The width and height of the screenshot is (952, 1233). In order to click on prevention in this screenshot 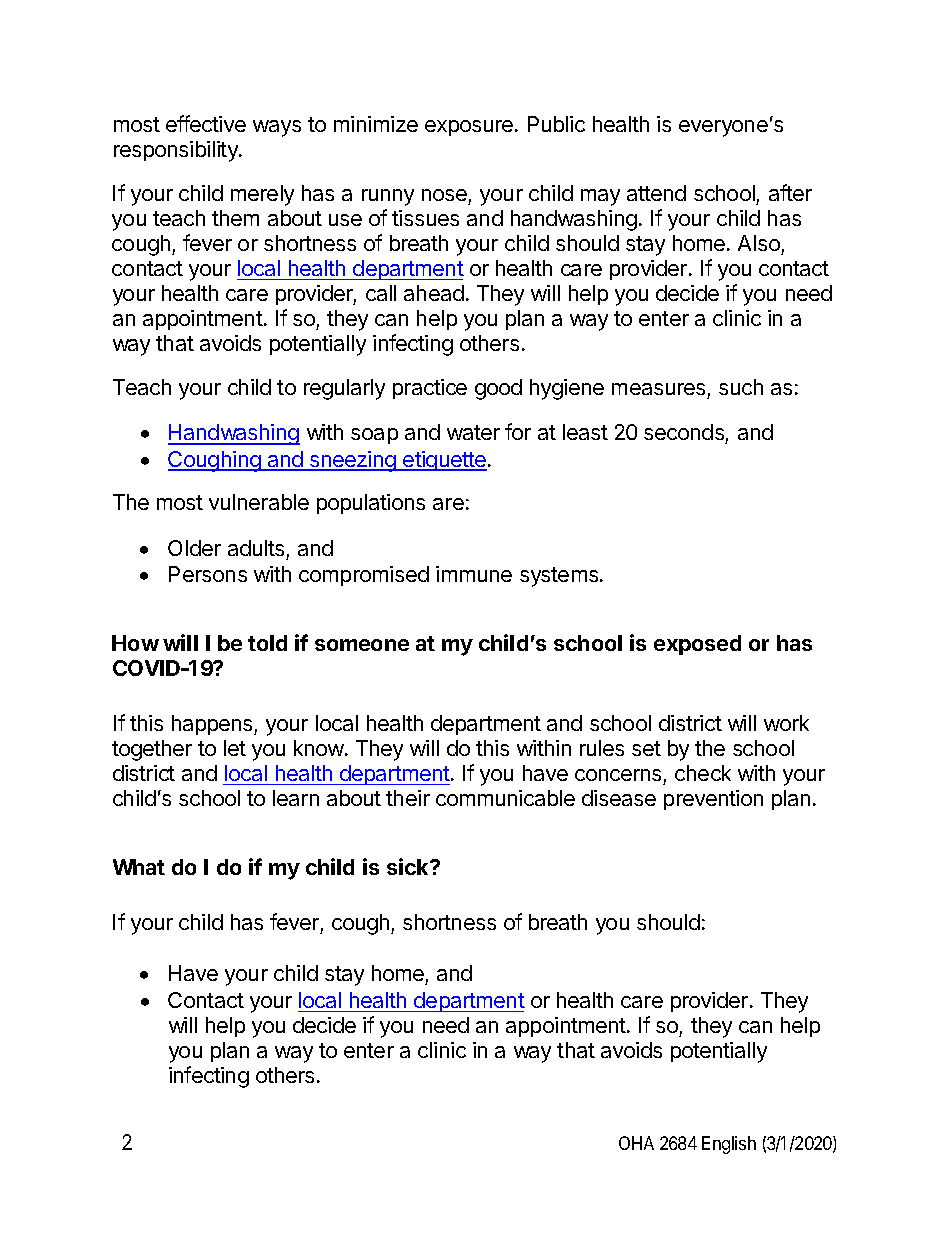, I will do `click(713, 800)`.
